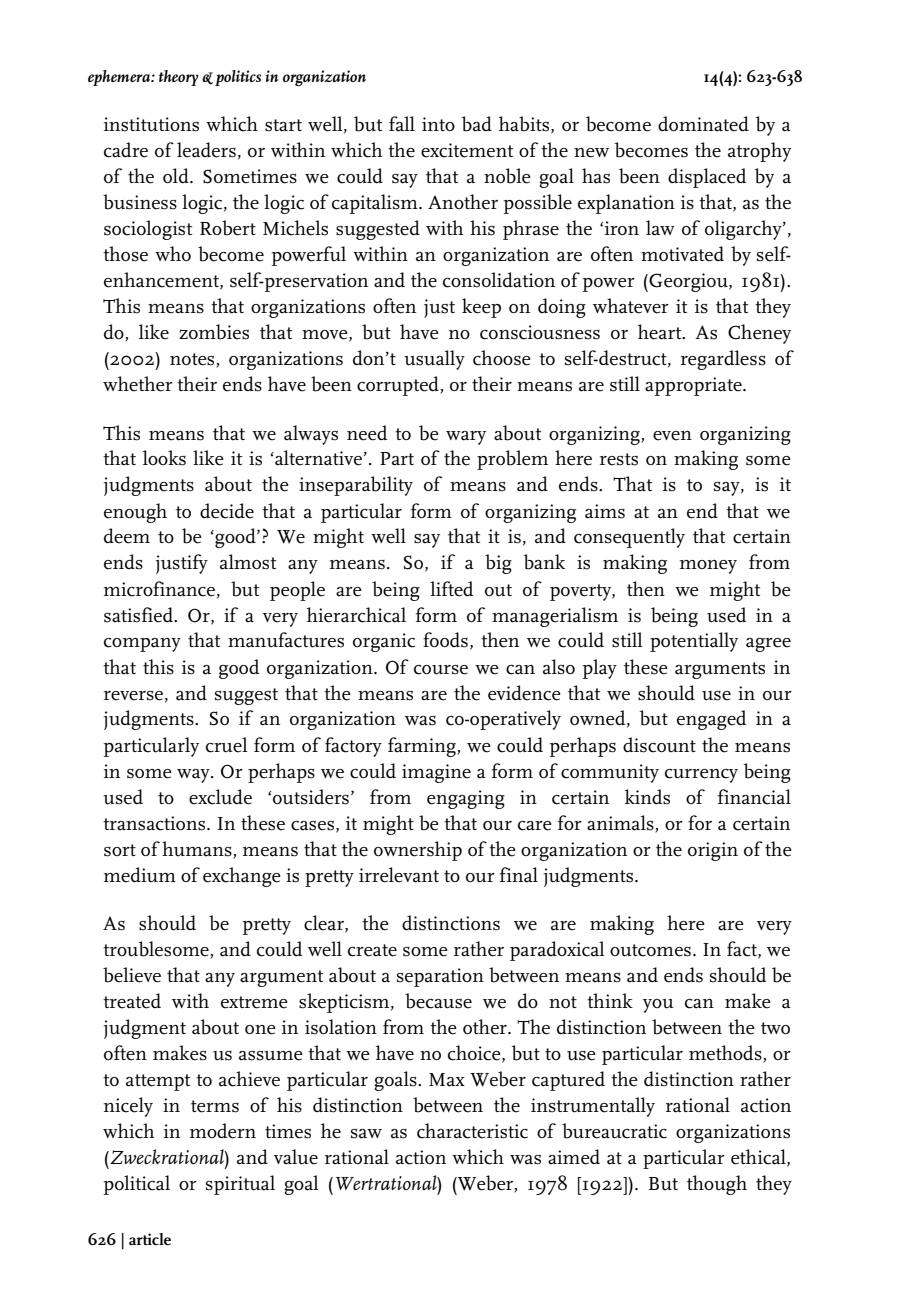 This screenshot has height=1316, width=922. I want to click on leaders, so click(206, 150).
